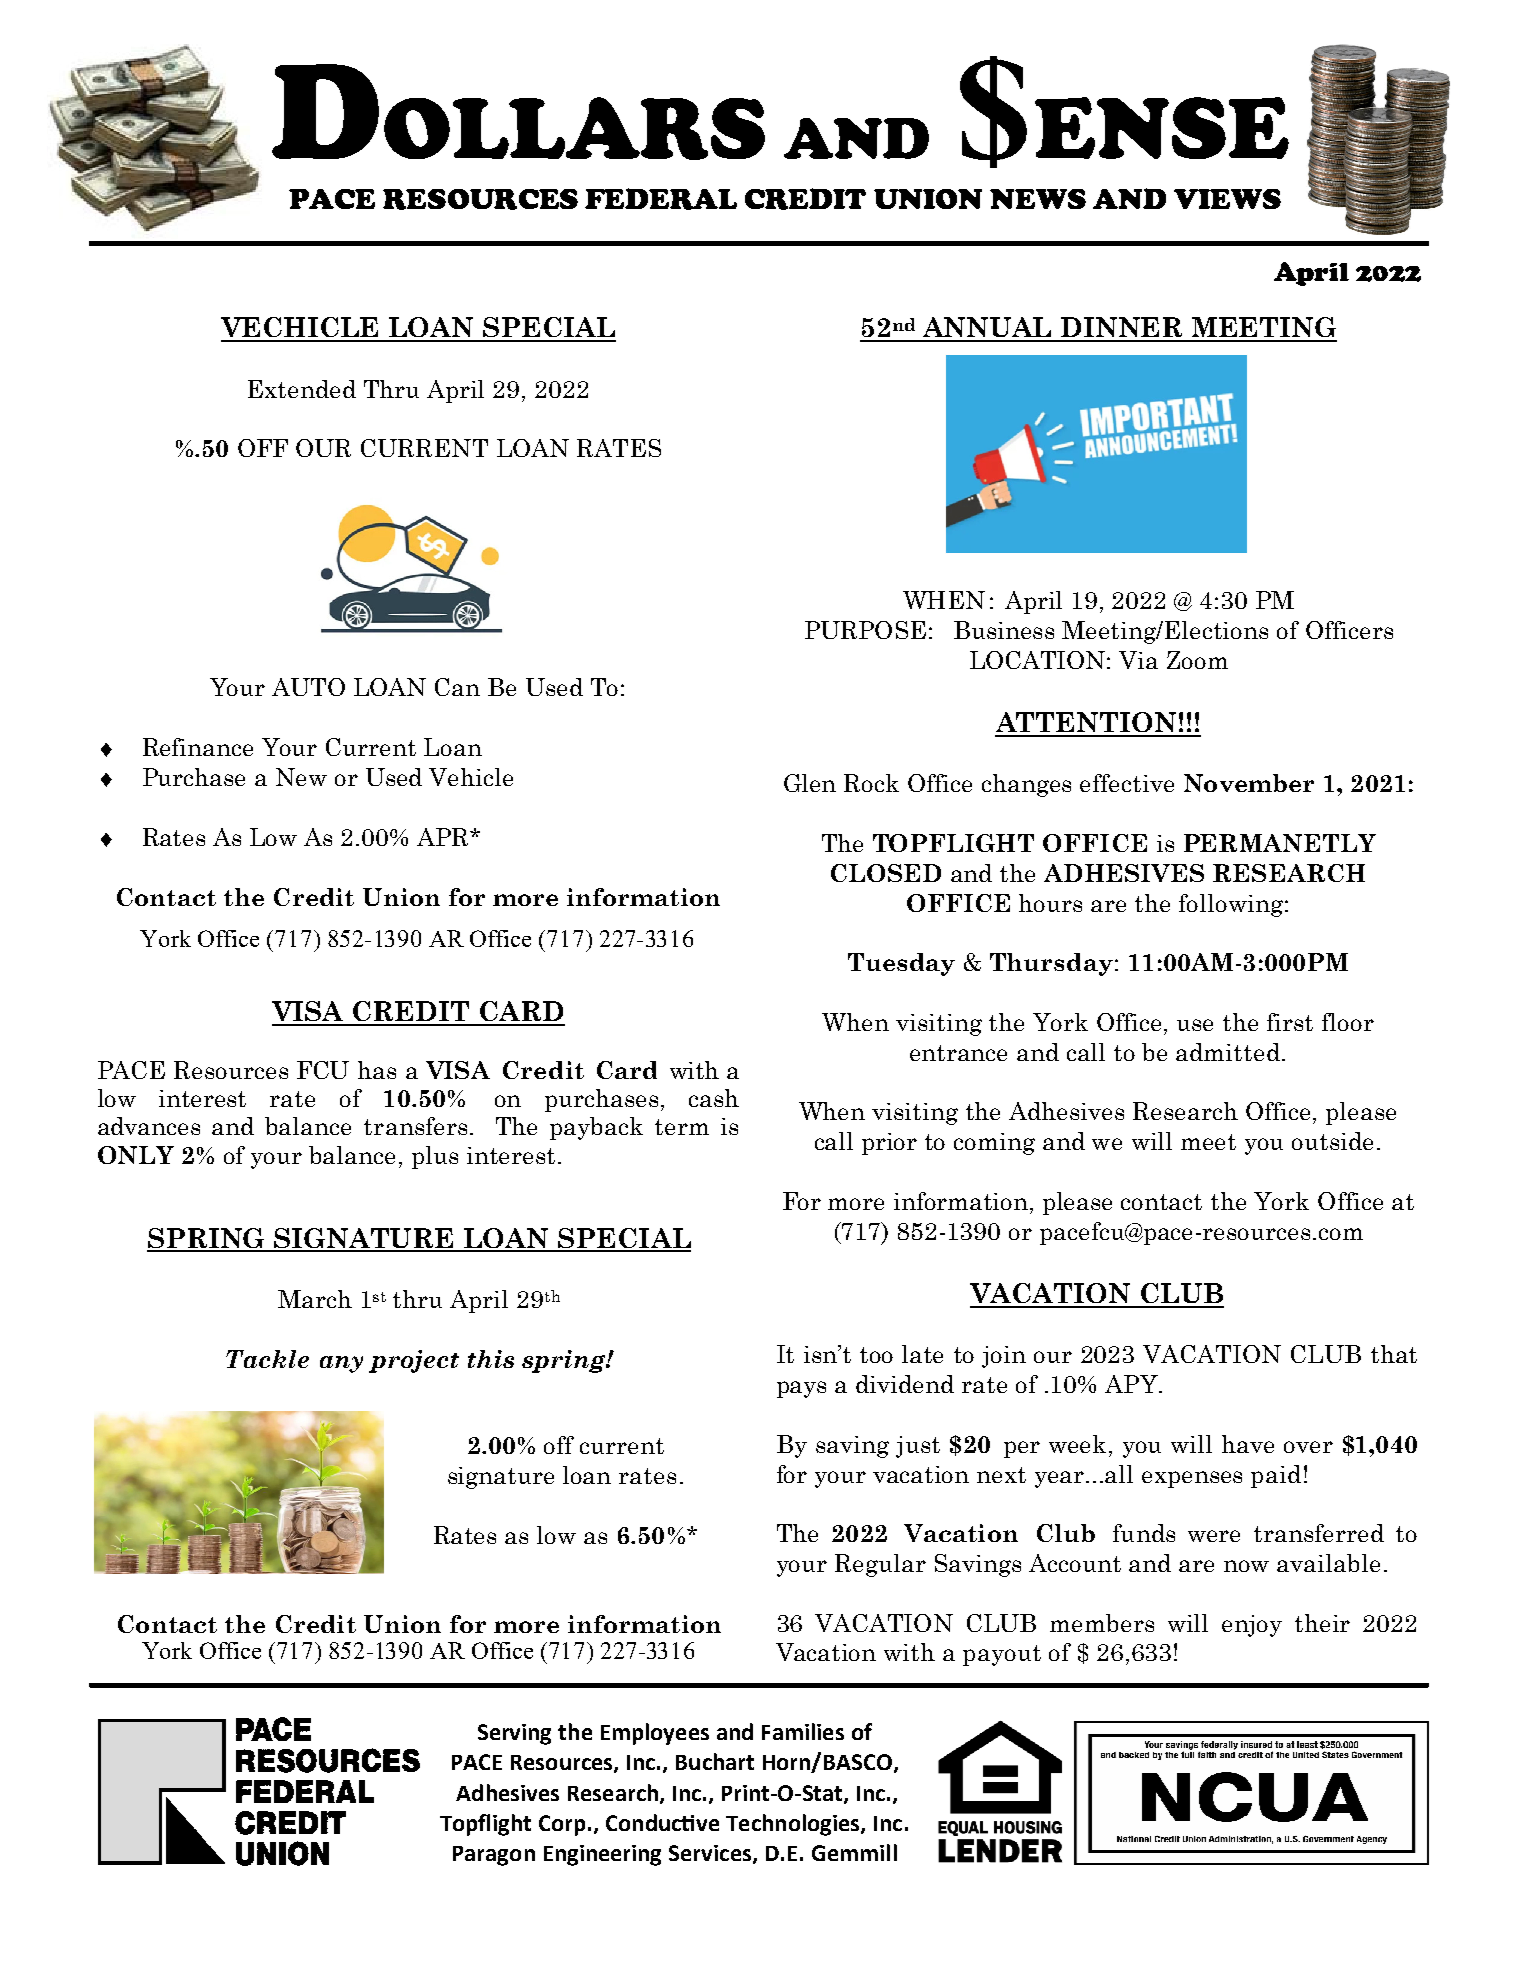  What do you see at coordinates (714, 1098) in the document?
I see `cash` at bounding box center [714, 1098].
